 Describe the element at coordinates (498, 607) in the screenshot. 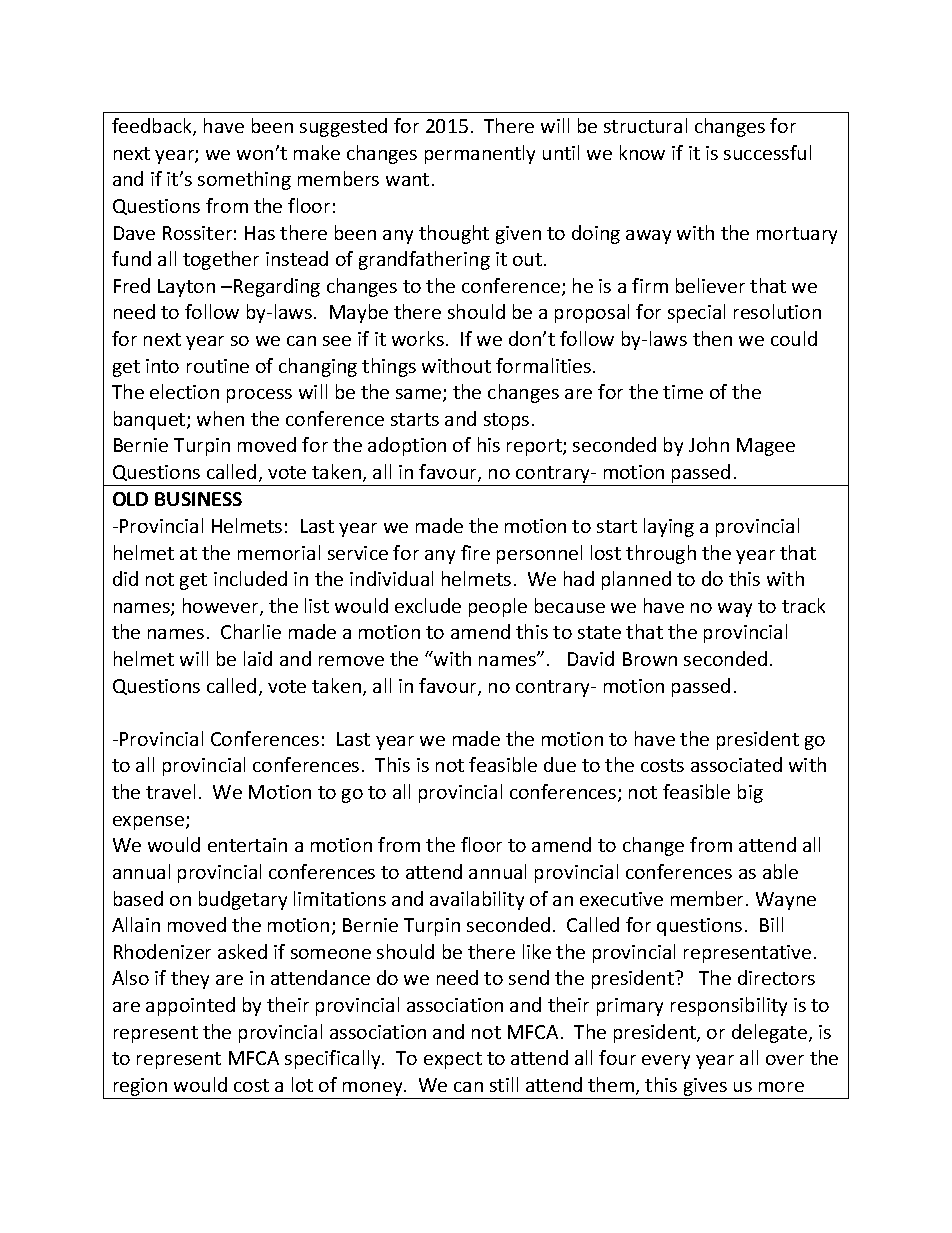

I see `people` at that location.
